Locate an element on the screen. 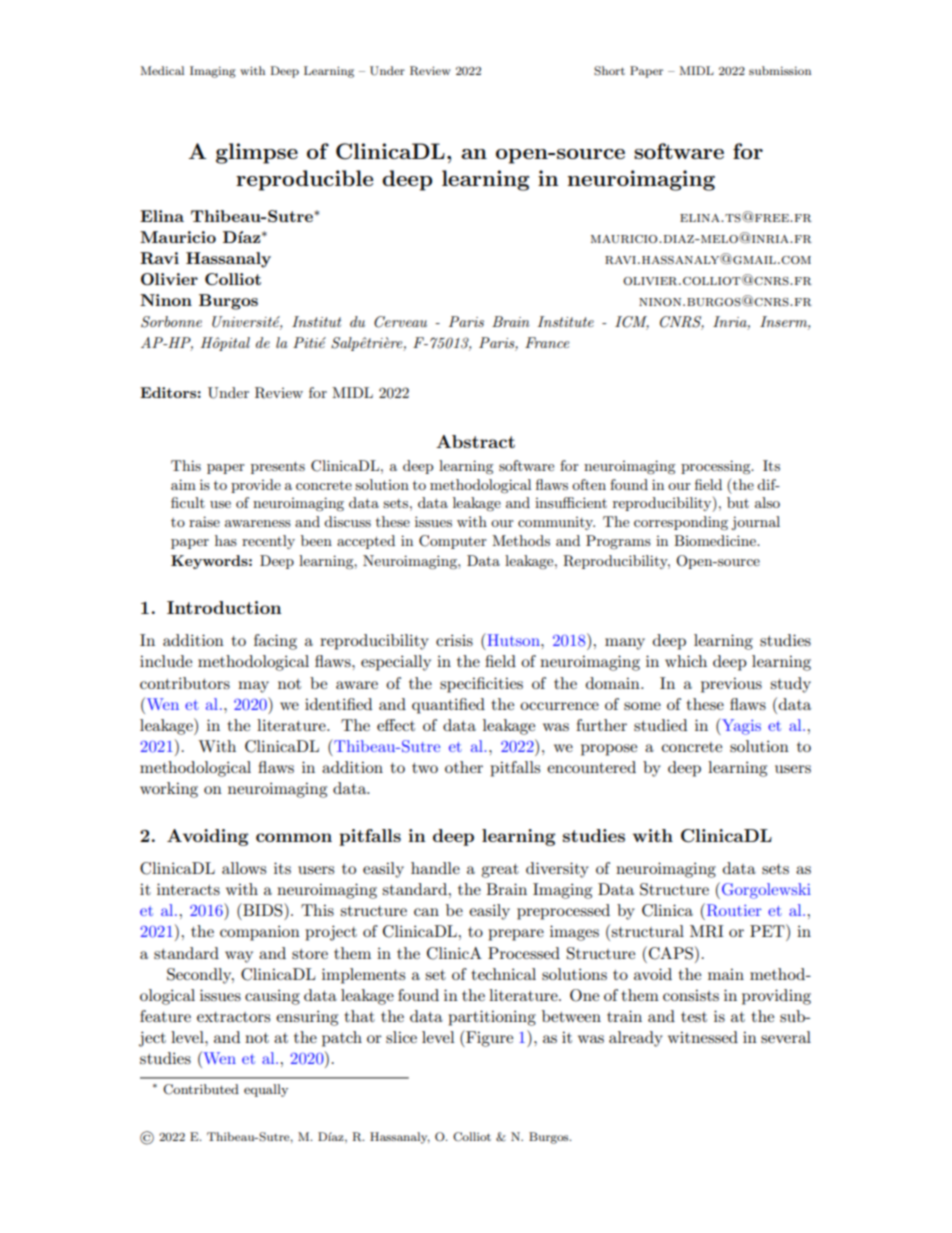 This screenshot has width=952, height=1233. France is located at coordinates (547, 342).
